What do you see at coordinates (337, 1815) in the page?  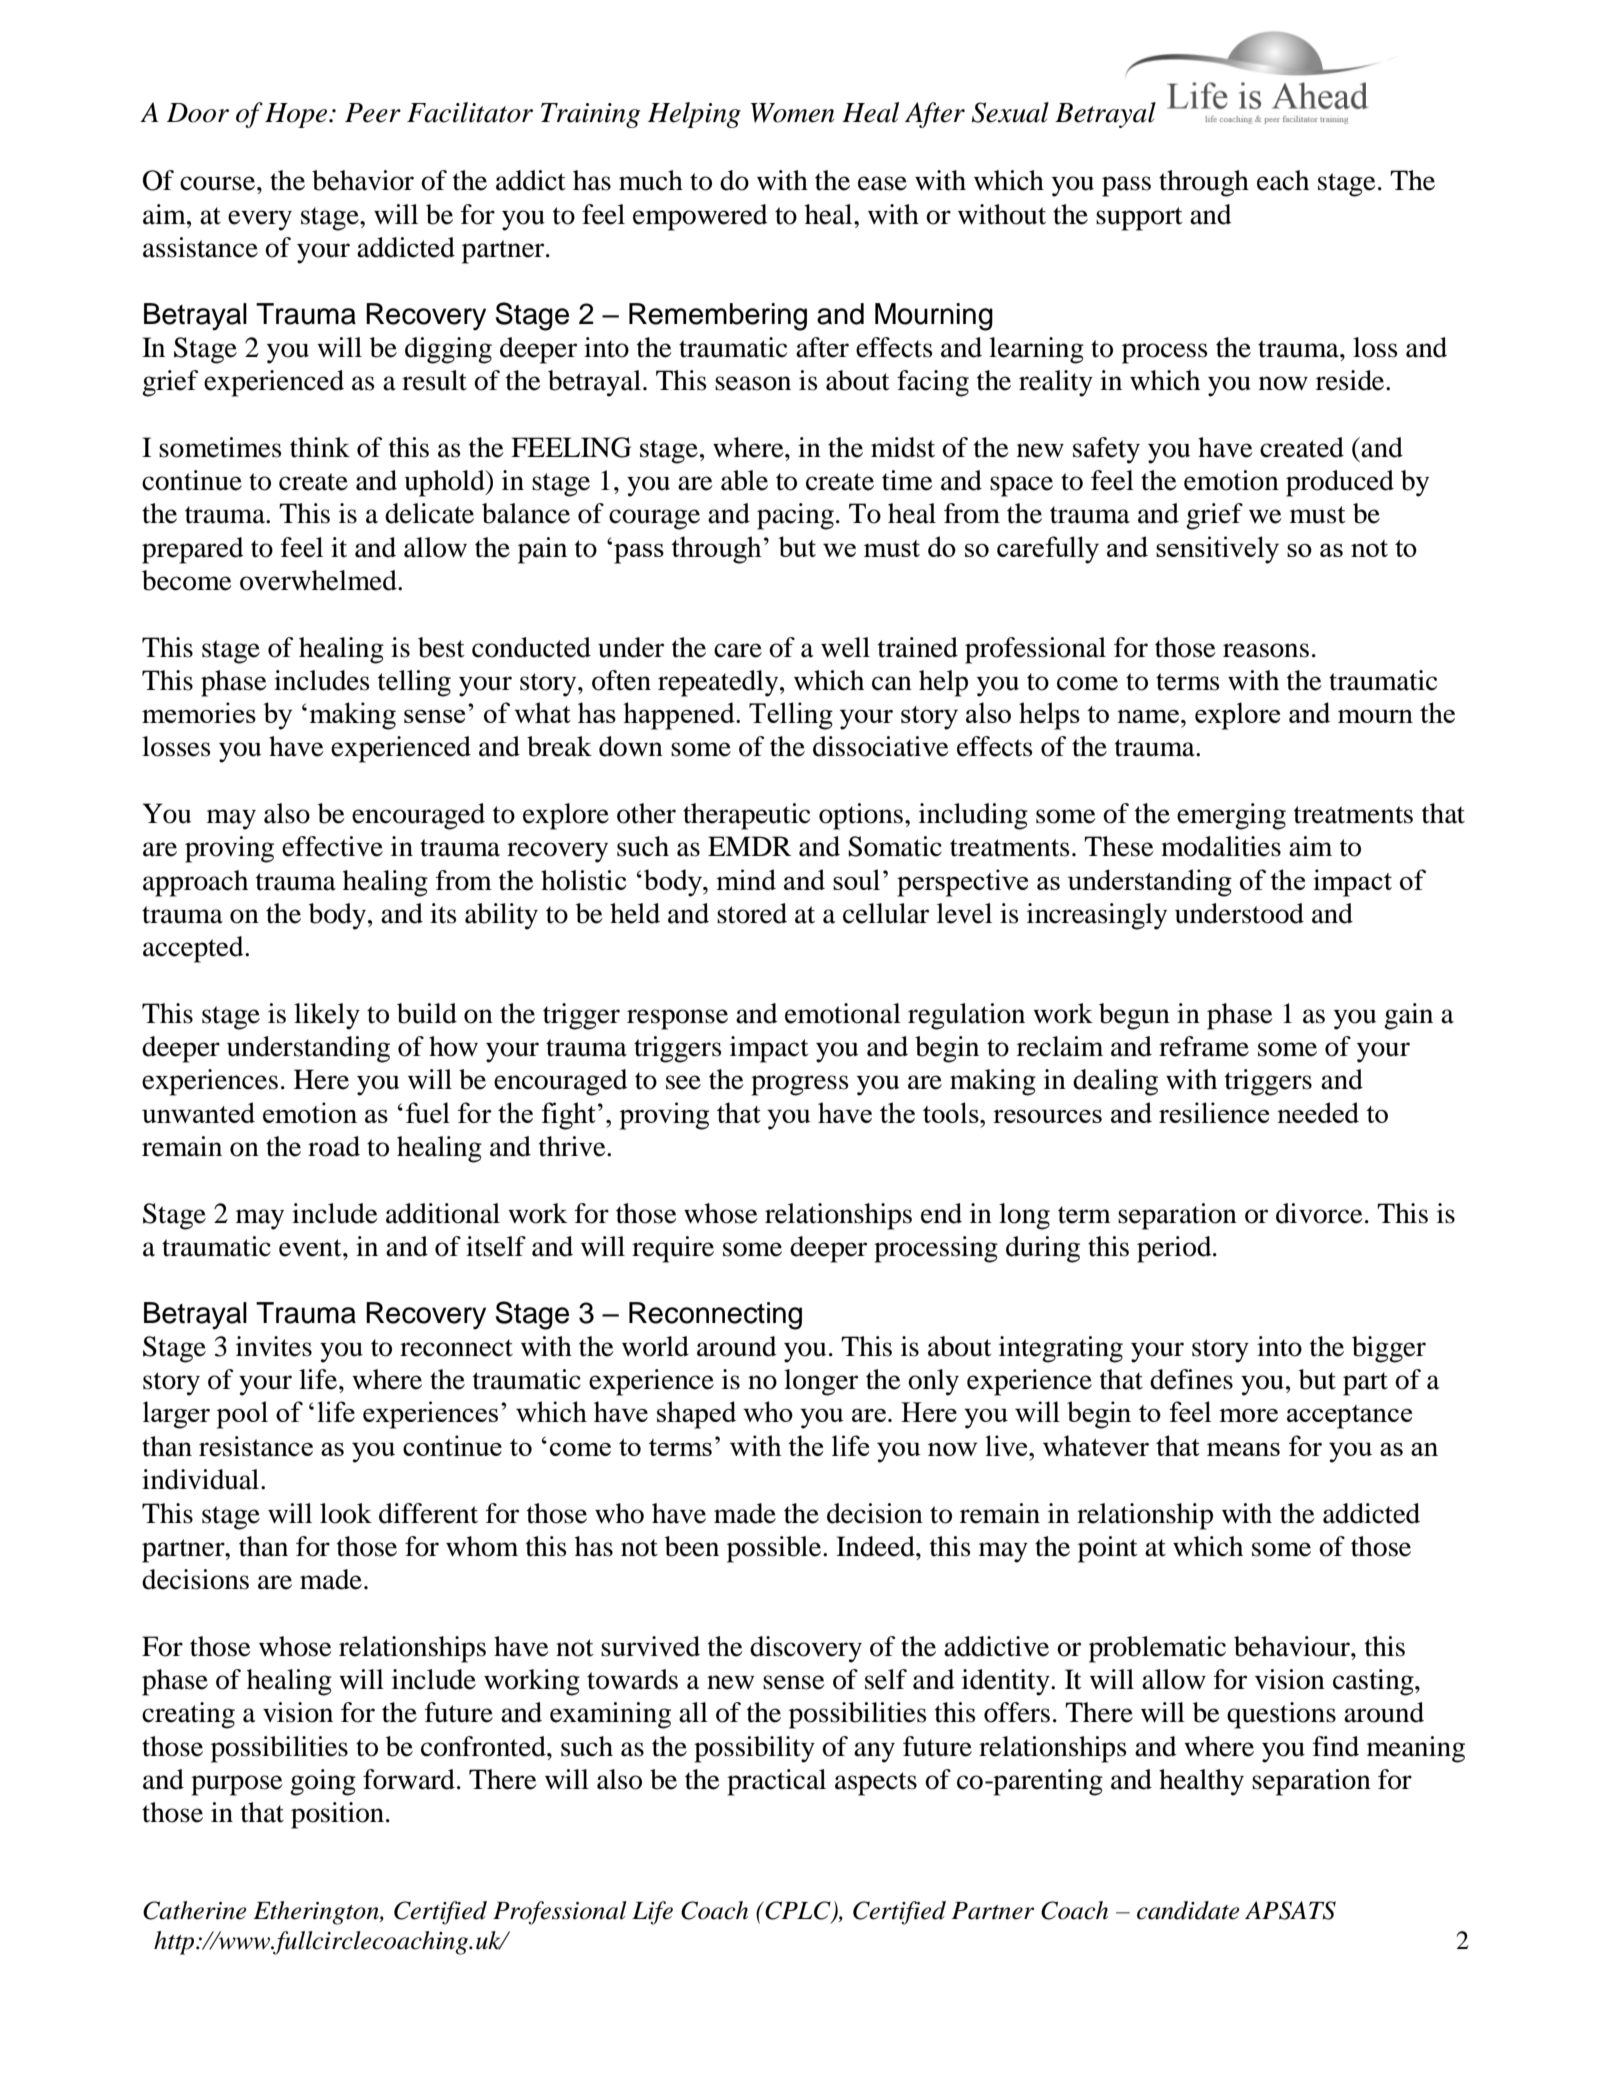 I see `position` at bounding box center [337, 1815].
